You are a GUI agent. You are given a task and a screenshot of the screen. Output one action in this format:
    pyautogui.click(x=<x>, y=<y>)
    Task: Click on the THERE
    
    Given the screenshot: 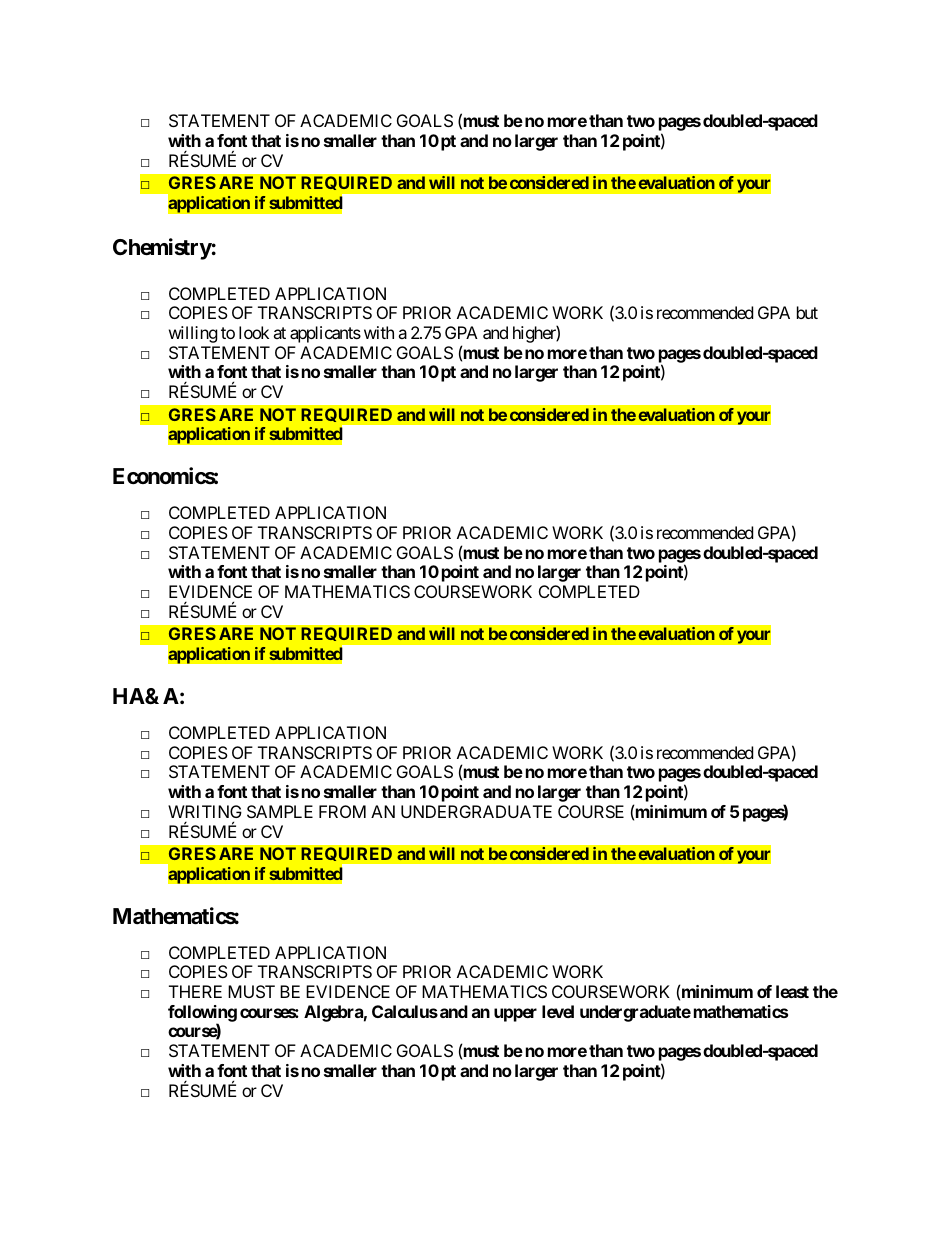 What is the action you would take?
    pyautogui.click(x=195, y=991)
